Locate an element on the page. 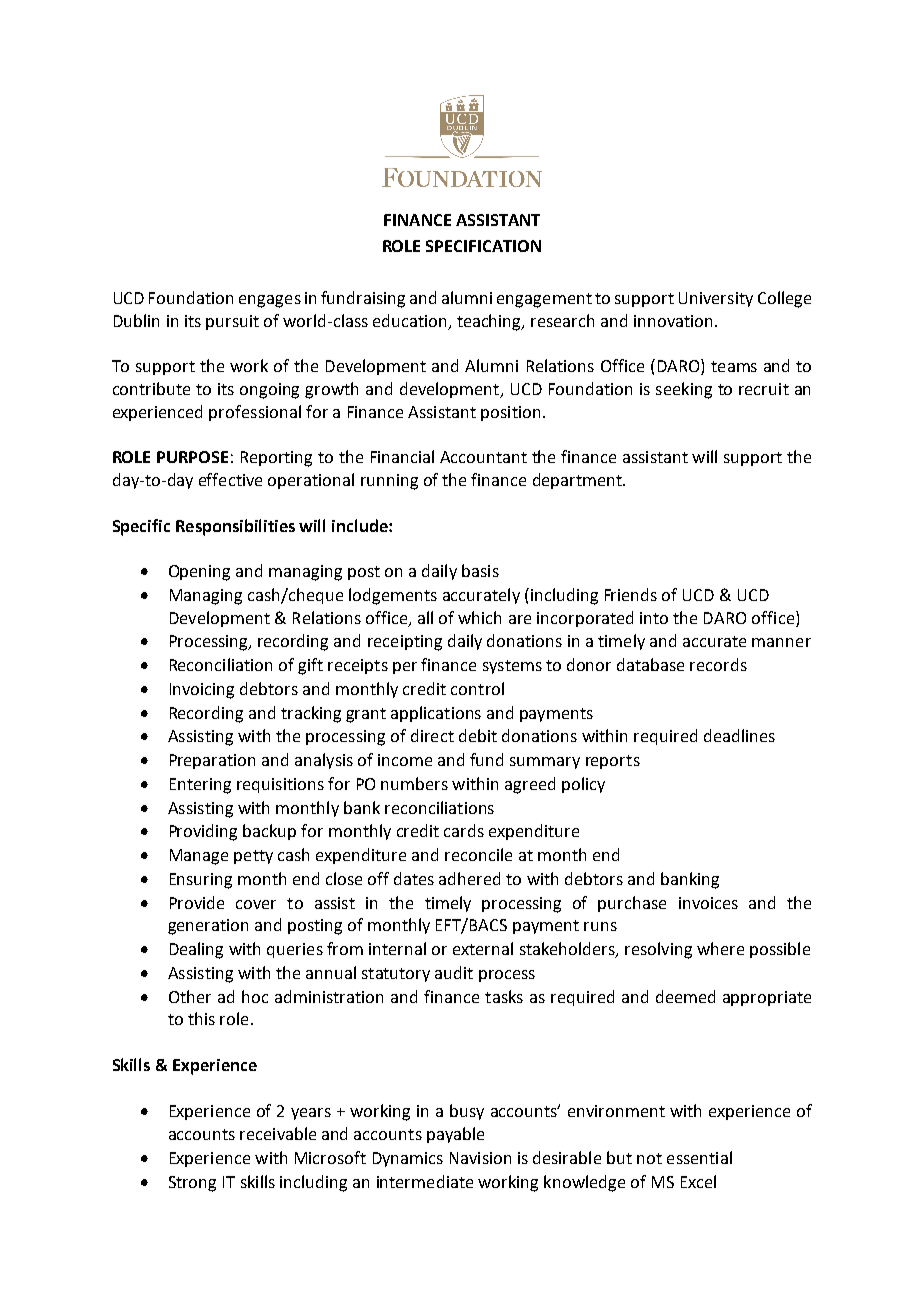 Image resolution: width=924 pixels, height=1308 pixels. deadlines is located at coordinates (739, 735).
